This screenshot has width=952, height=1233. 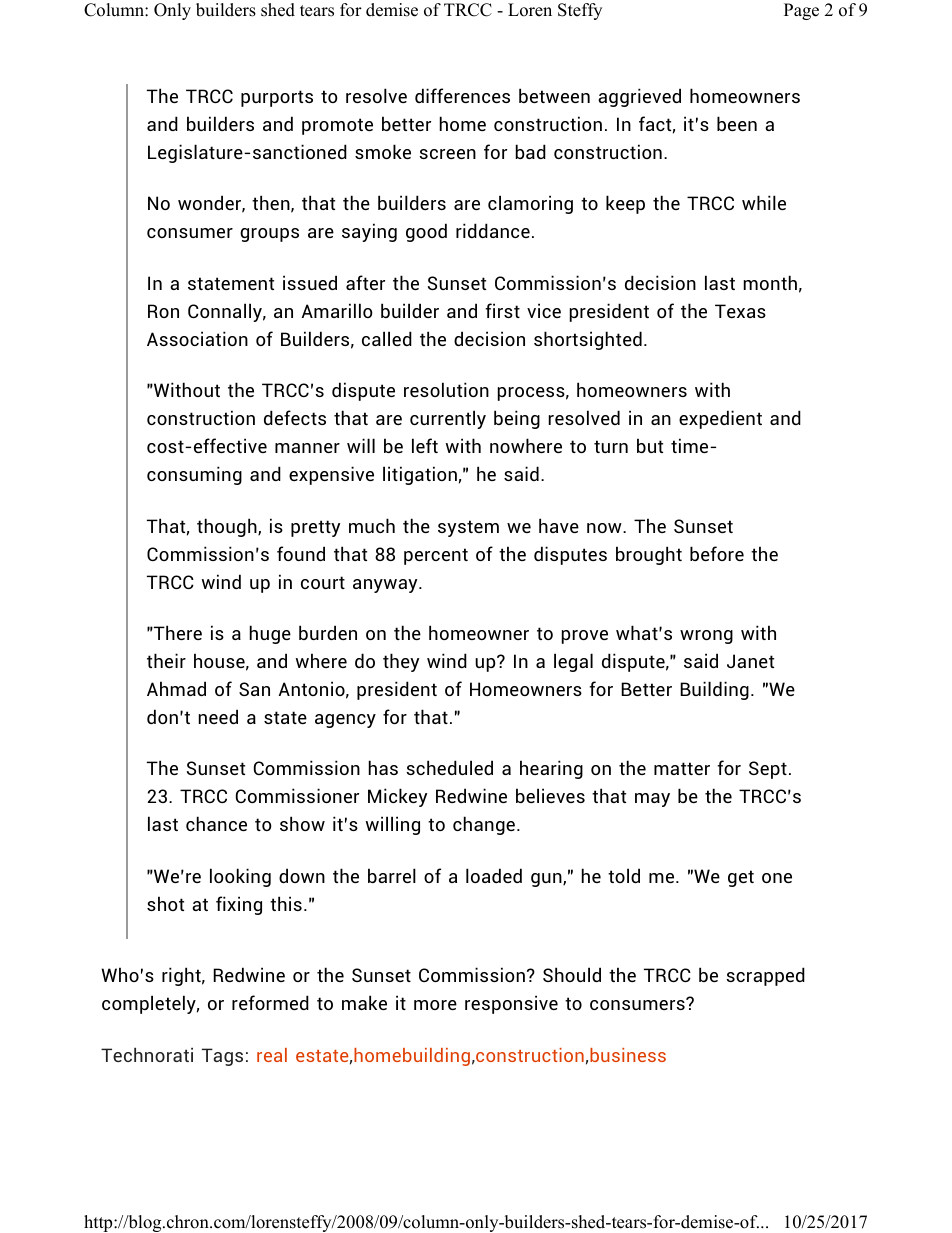 What do you see at coordinates (446, 389) in the screenshot?
I see `resolution` at bounding box center [446, 389].
